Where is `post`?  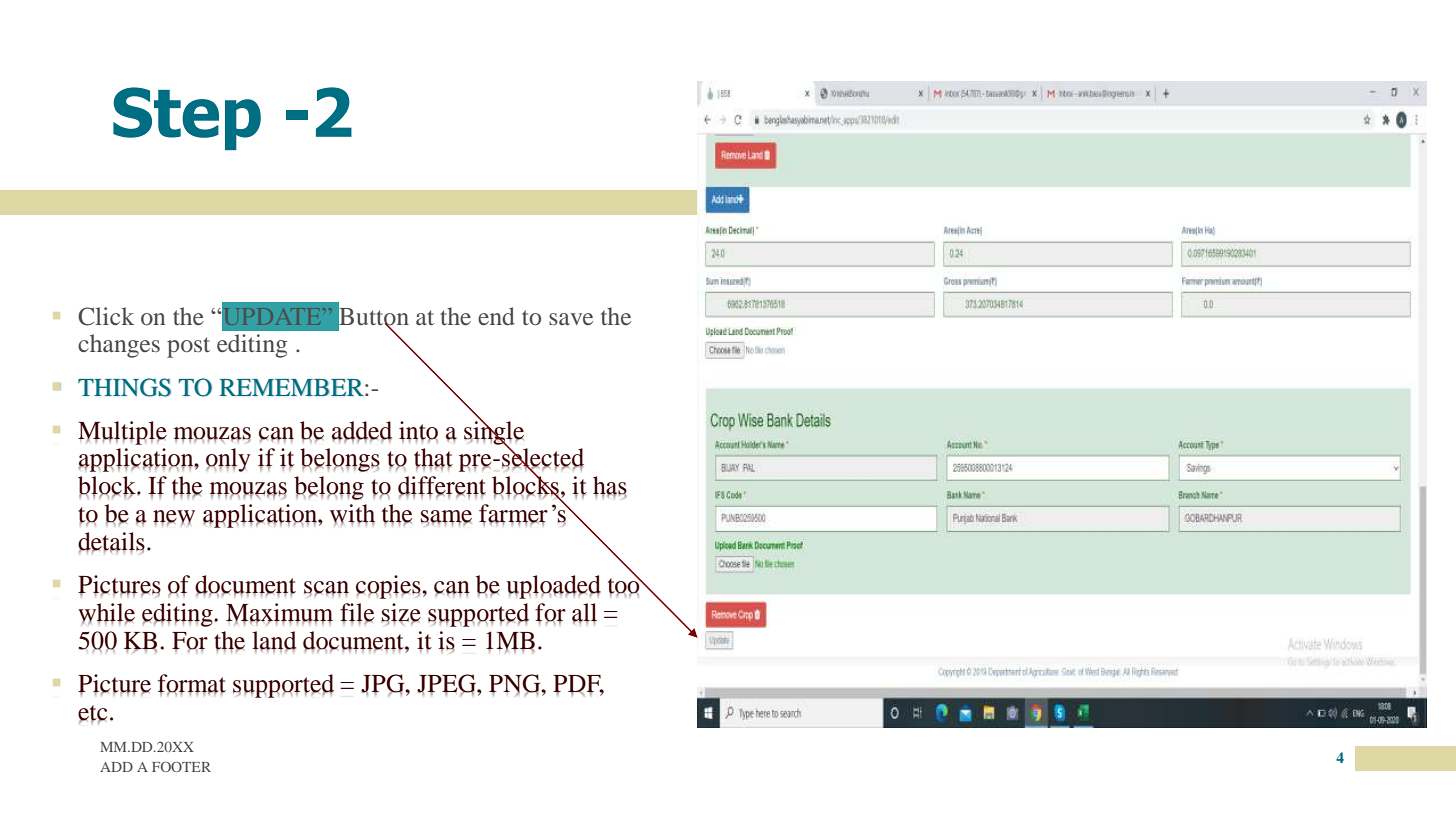 post is located at coordinates (188, 347).
